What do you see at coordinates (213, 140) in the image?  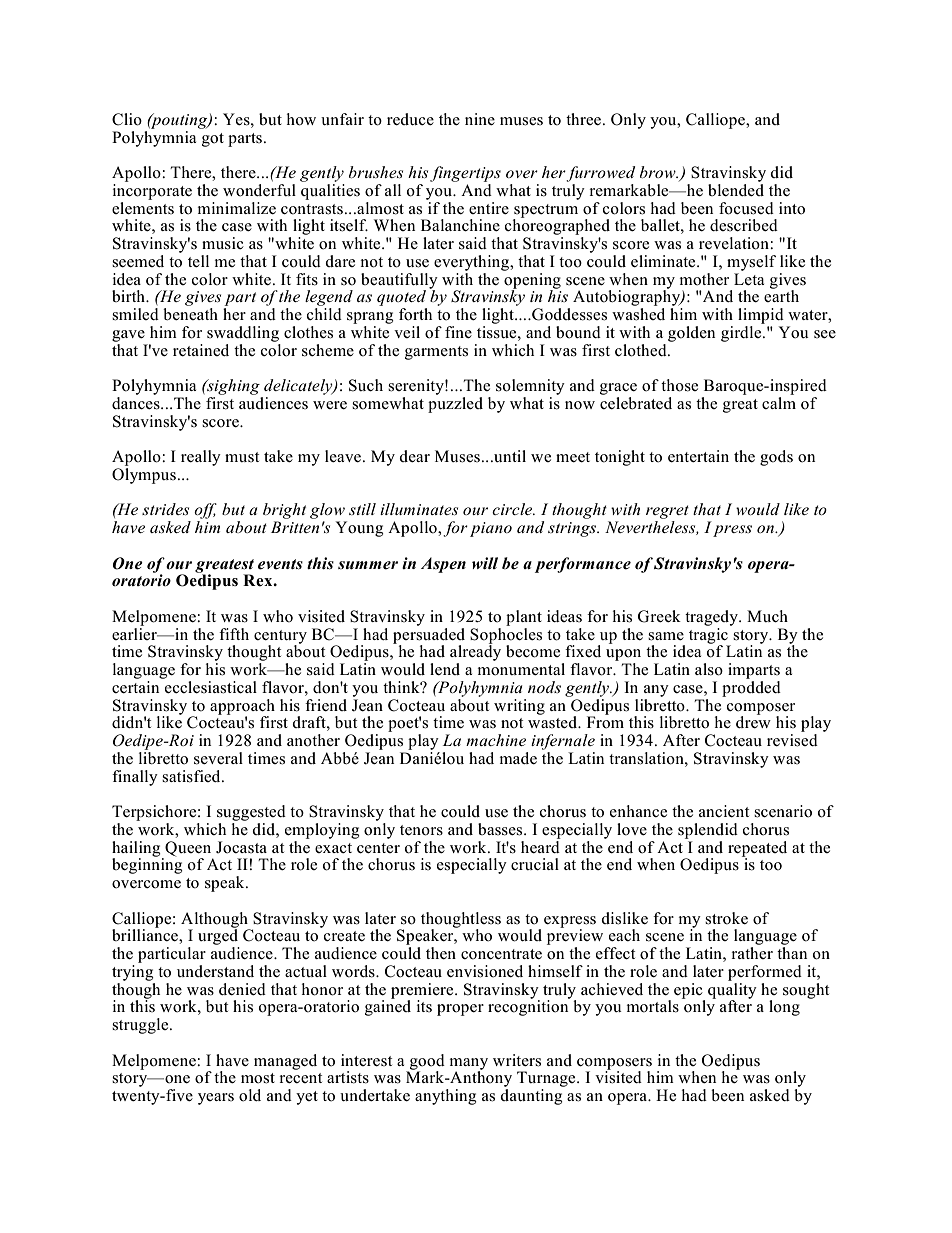 I see `got` at bounding box center [213, 140].
